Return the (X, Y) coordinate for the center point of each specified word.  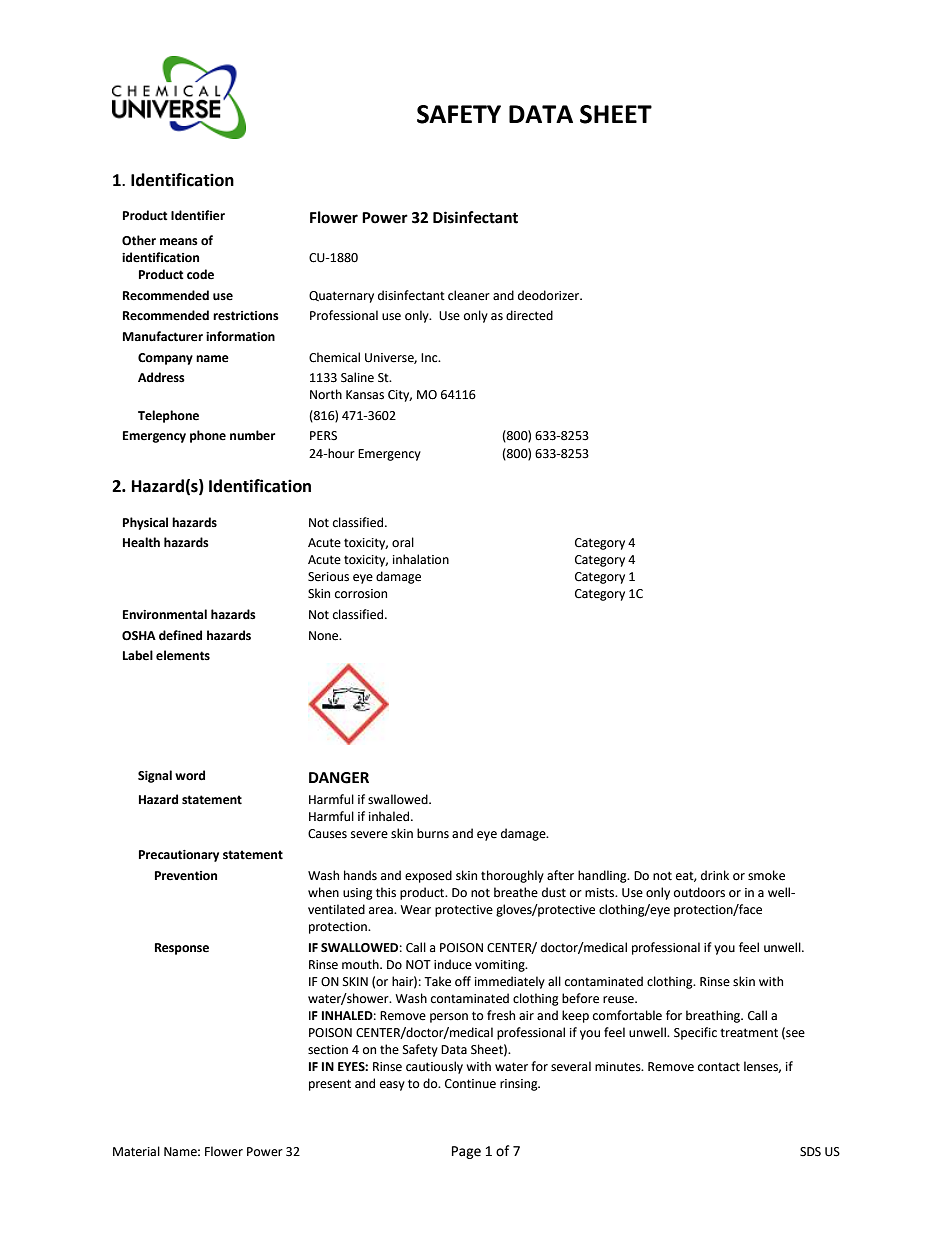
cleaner (469, 295)
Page (466, 1152)
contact (719, 1067)
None (325, 636)
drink (715, 875)
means (179, 242)
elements (183, 655)
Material (136, 1151)
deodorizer (550, 295)
